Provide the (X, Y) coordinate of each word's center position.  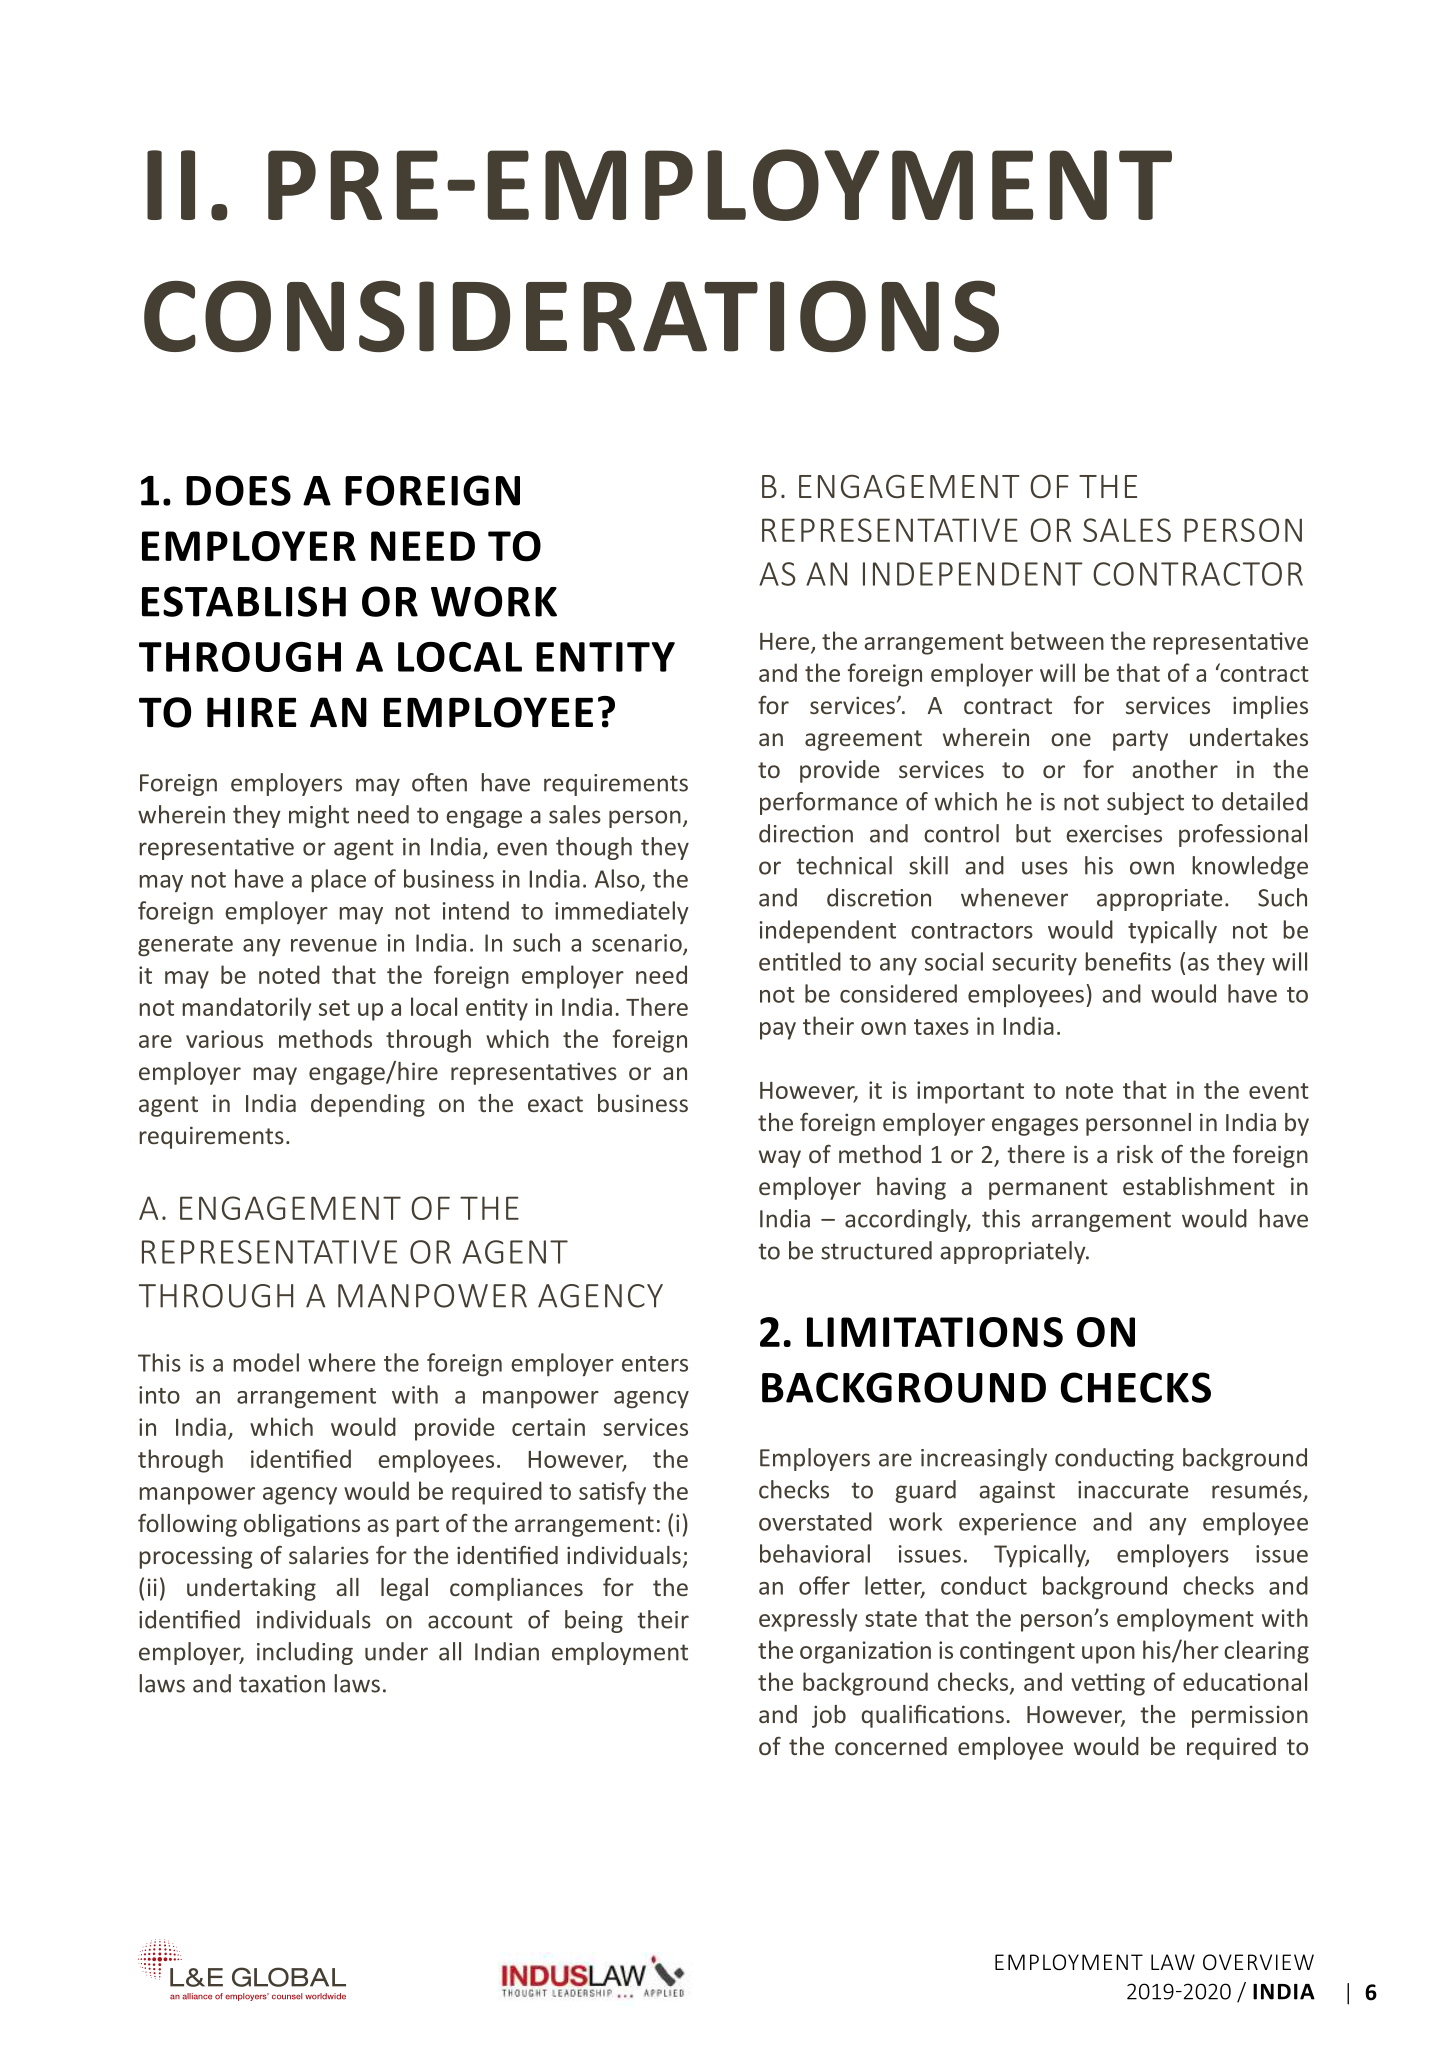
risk (1135, 1154)
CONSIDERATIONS (571, 316)
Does (238, 490)
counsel (287, 1996)
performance (828, 803)
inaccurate (1133, 1490)
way (780, 1159)
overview (1258, 1962)
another (1175, 769)
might (319, 816)
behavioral (815, 1553)
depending (368, 1105)
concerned (891, 1746)
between (1057, 640)
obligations (302, 1525)
